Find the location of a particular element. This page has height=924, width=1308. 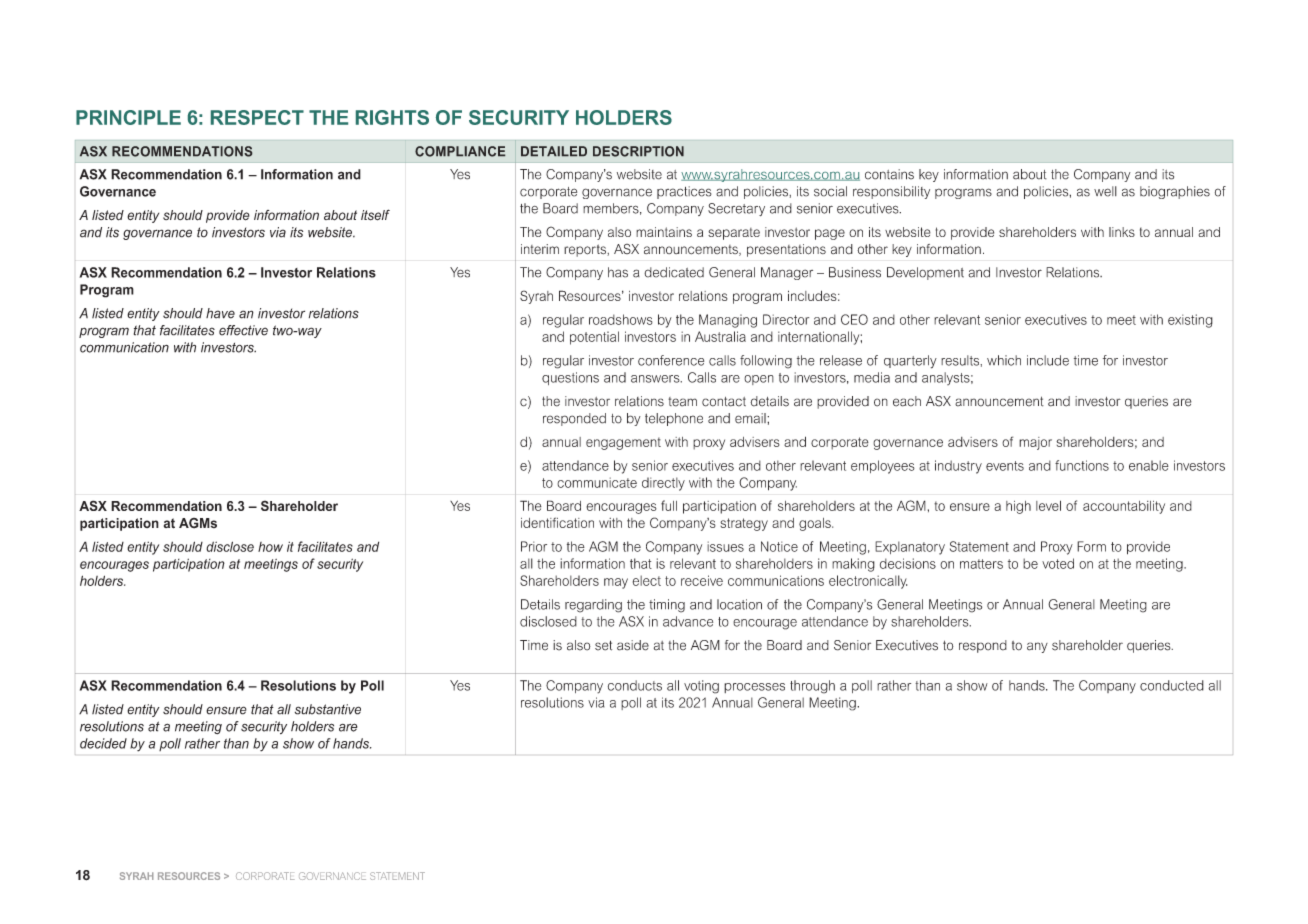

have is located at coordinates (220, 313).
